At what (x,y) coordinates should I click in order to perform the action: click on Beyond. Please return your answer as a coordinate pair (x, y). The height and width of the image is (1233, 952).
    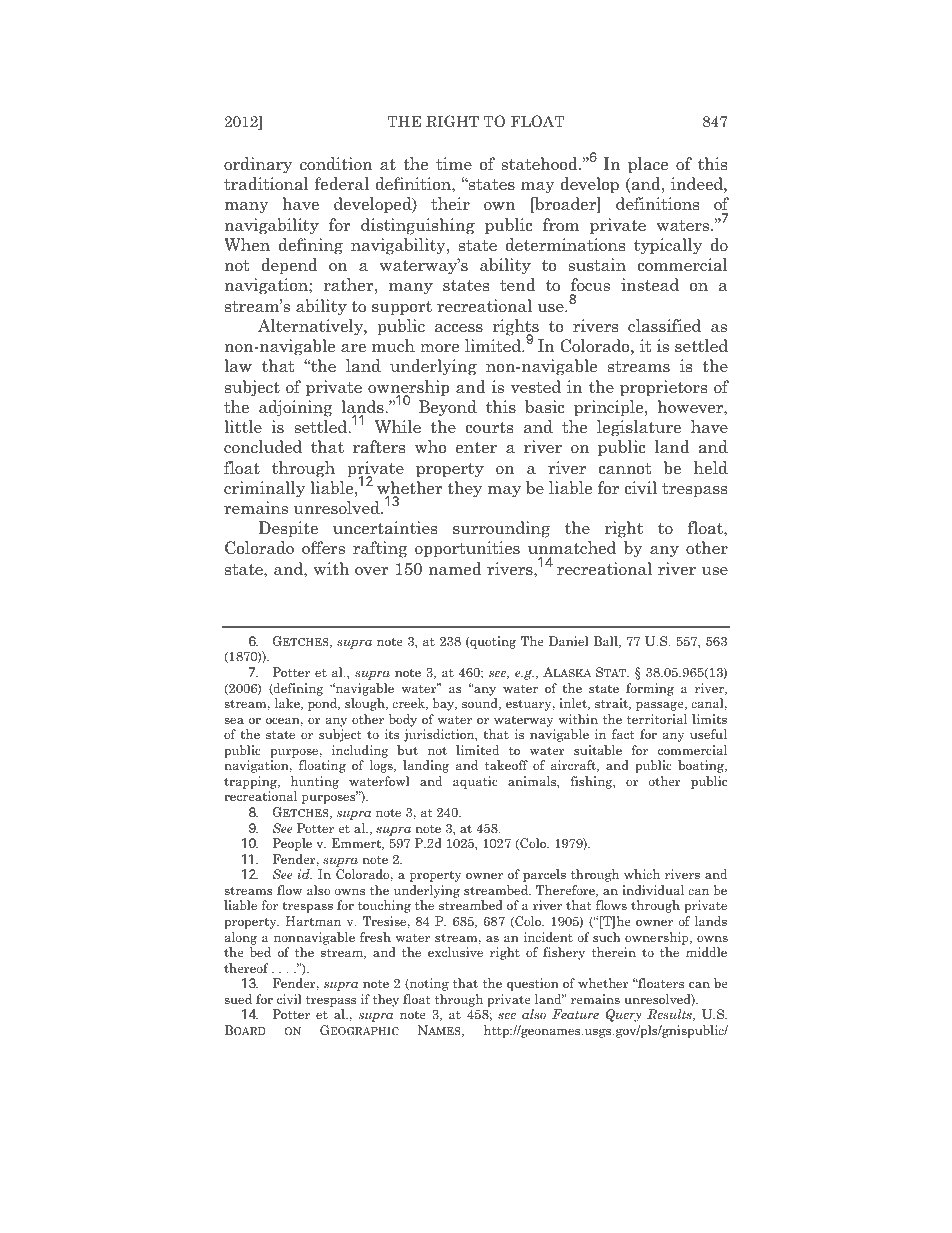
    Looking at the image, I should click on (448, 408).
